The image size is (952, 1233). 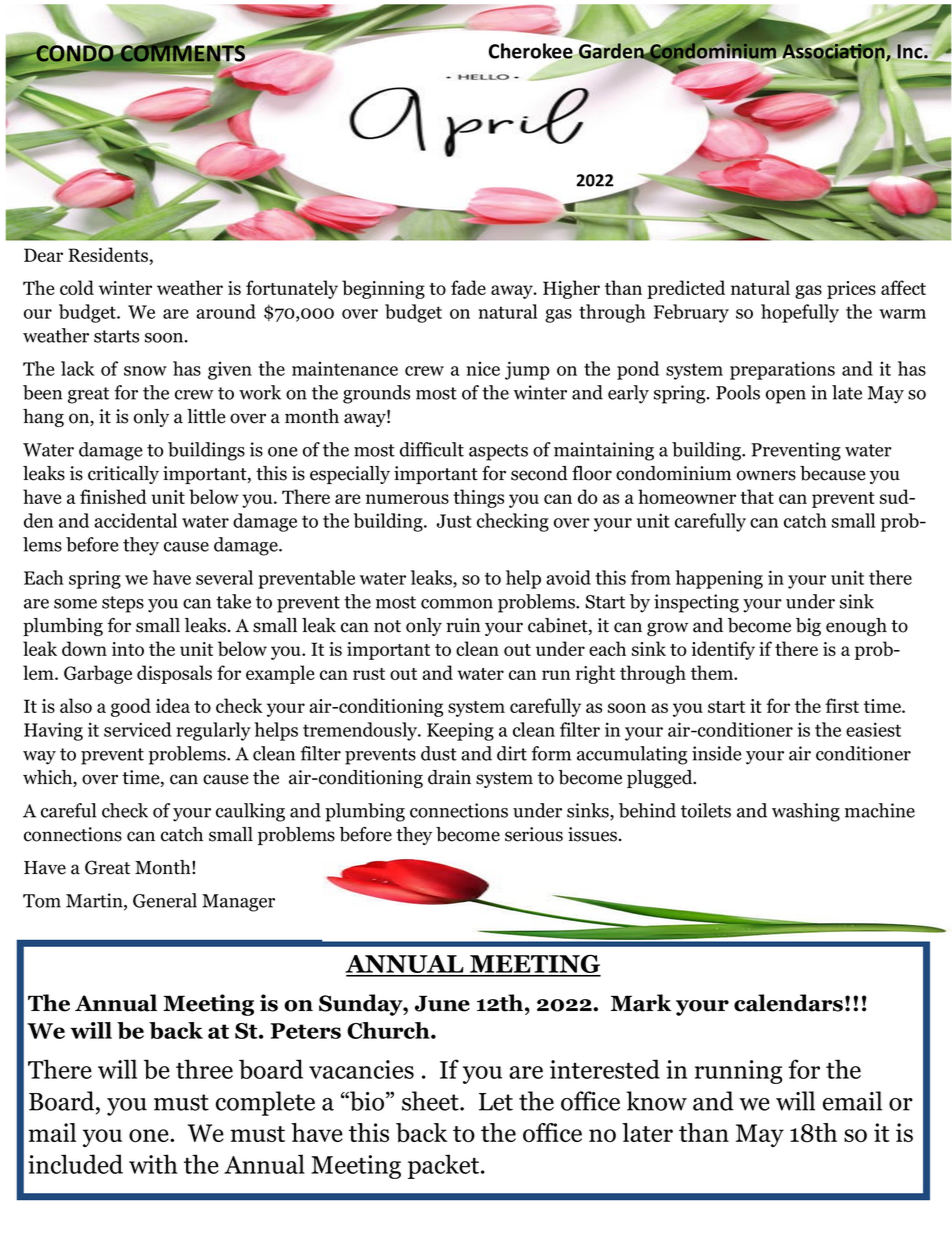 What do you see at coordinates (534, 834) in the document?
I see `serious` at bounding box center [534, 834].
